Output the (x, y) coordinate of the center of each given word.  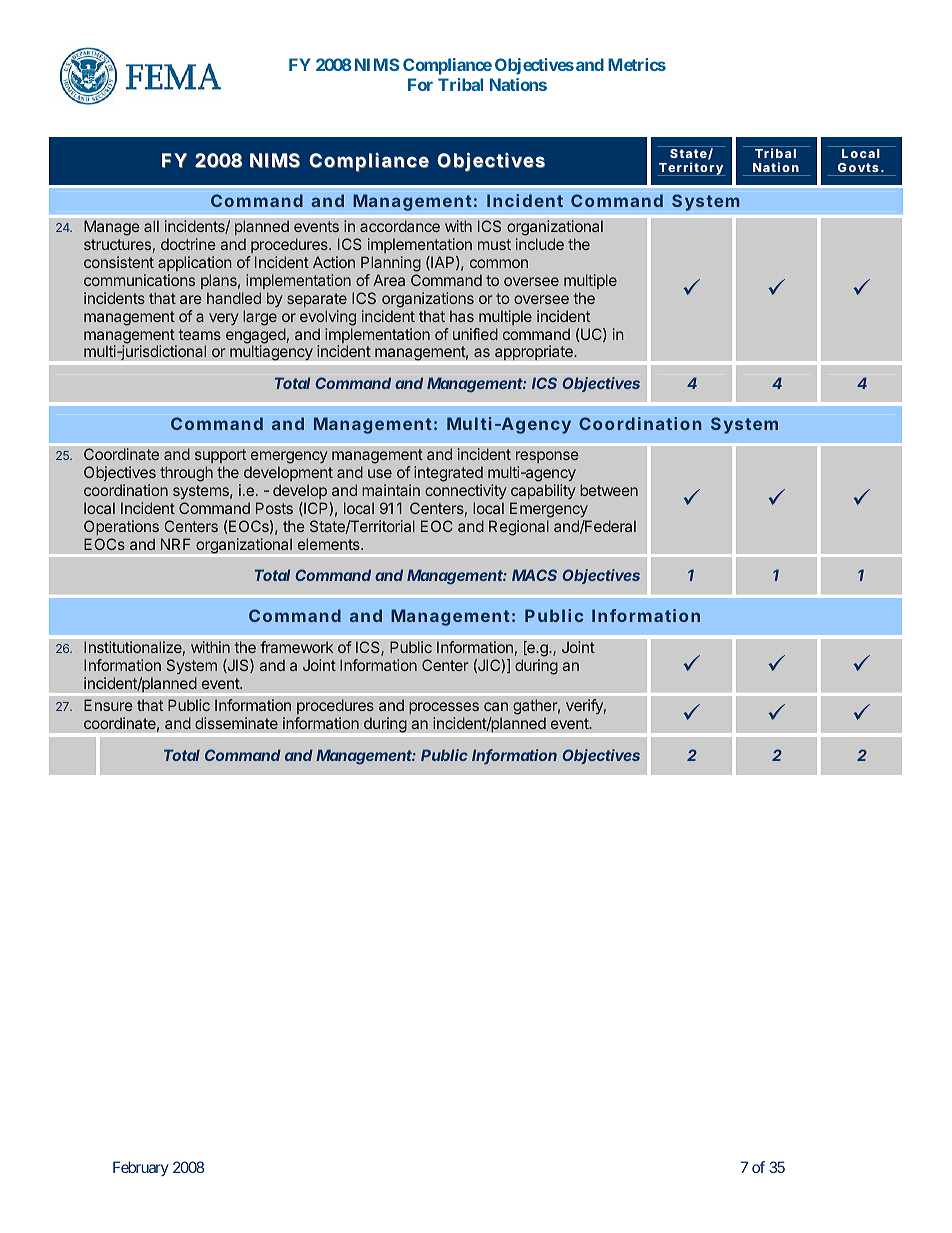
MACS (534, 575)
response (547, 459)
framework (297, 647)
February (141, 1168)
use (380, 473)
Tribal (460, 84)
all (151, 226)
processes (444, 708)
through (186, 474)
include (540, 244)
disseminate (236, 723)
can (496, 706)
